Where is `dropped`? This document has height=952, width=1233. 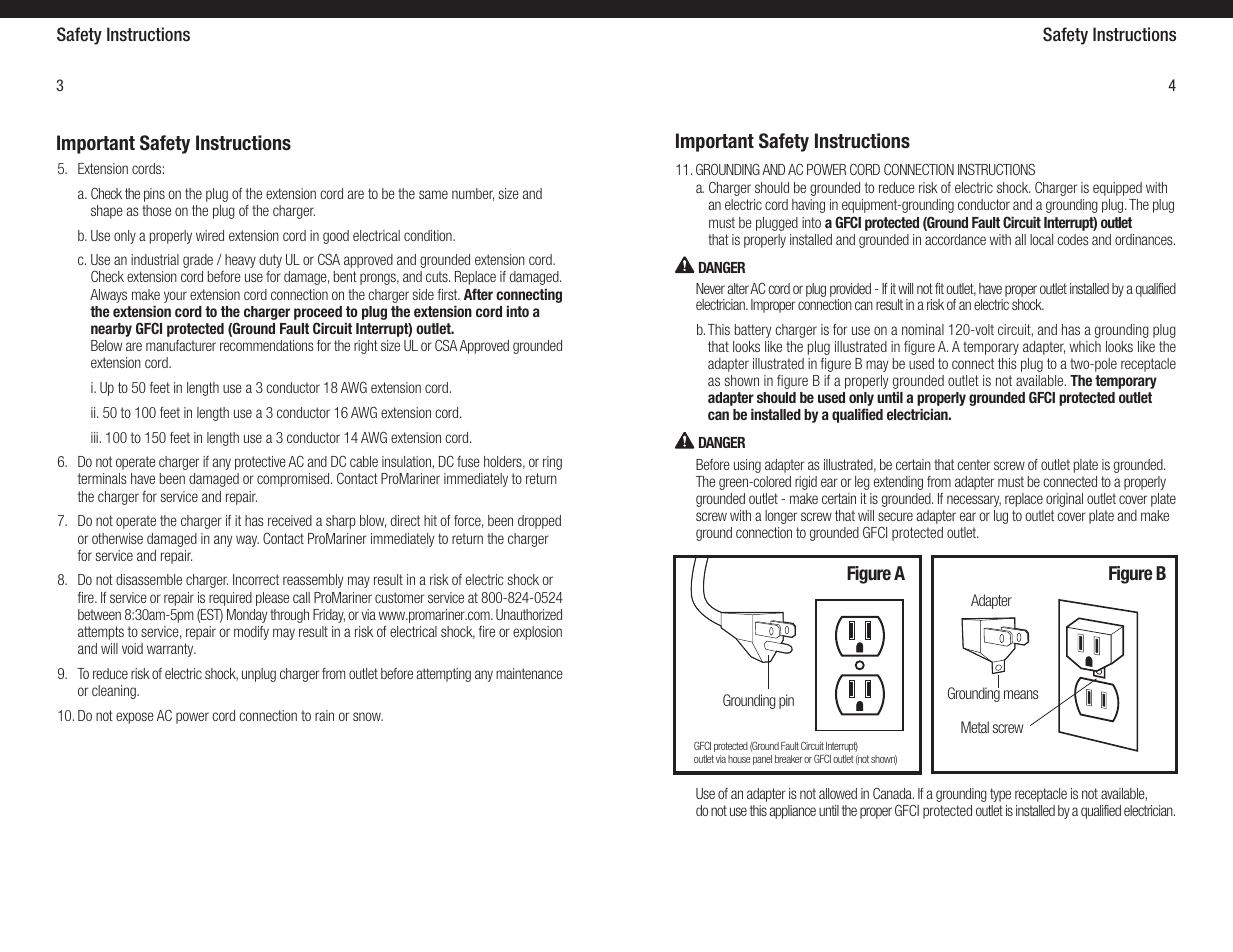 dropped is located at coordinates (539, 522).
